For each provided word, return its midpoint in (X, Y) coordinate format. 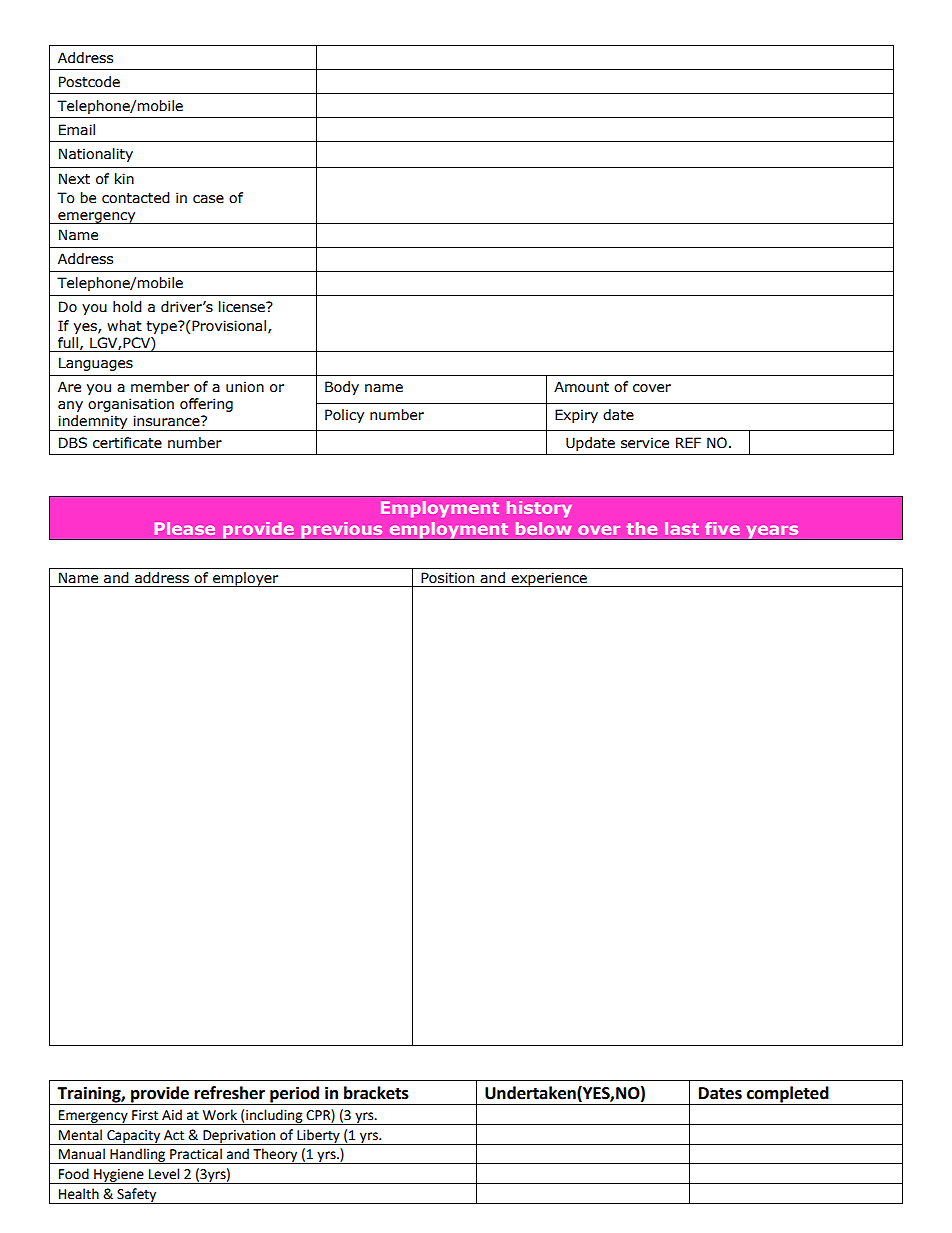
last (682, 528)
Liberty (318, 1137)
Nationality (96, 155)
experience (549, 579)
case (208, 199)
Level (164, 1174)
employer (246, 579)
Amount (581, 387)
